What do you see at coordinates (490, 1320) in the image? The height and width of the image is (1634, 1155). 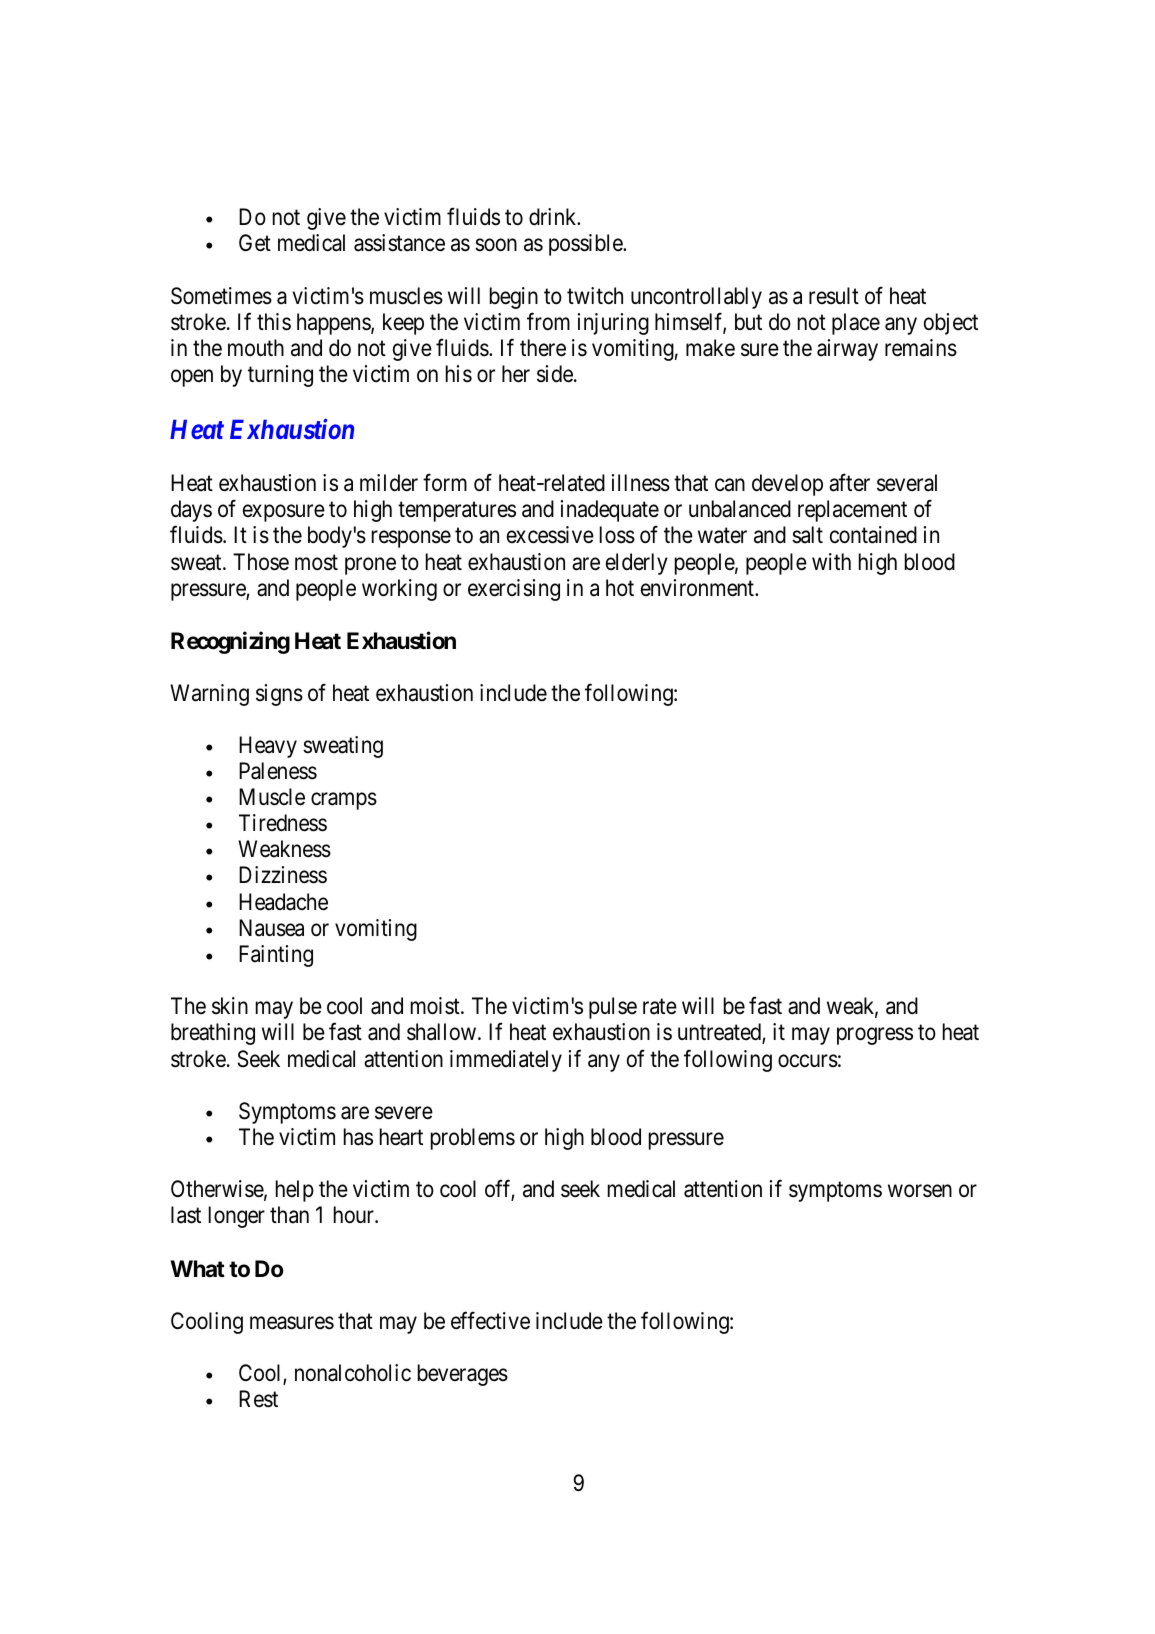 I see `effective` at bounding box center [490, 1320].
